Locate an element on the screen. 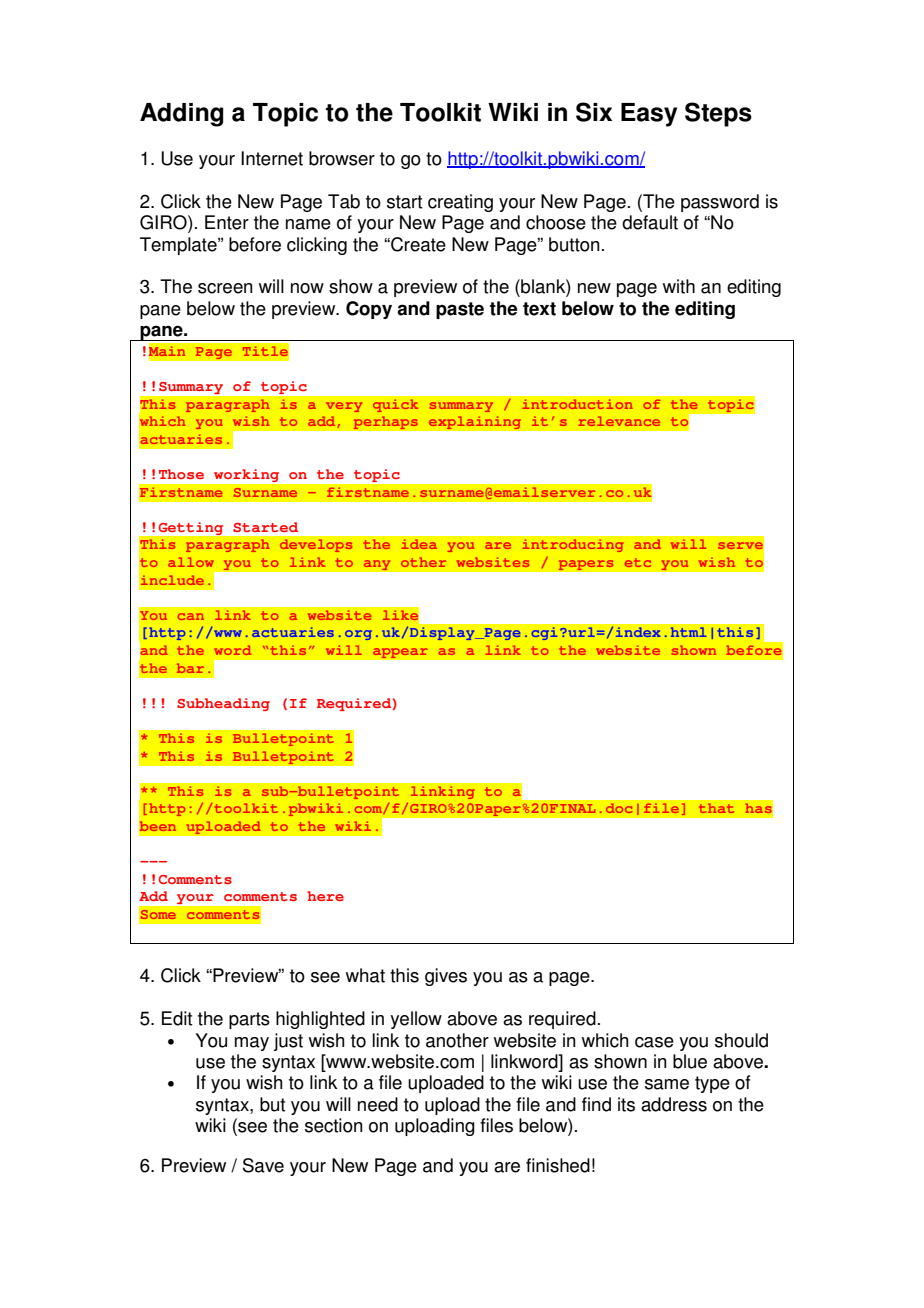 The height and width of the screenshot is (1308, 924). can is located at coordinates (191, 616).
